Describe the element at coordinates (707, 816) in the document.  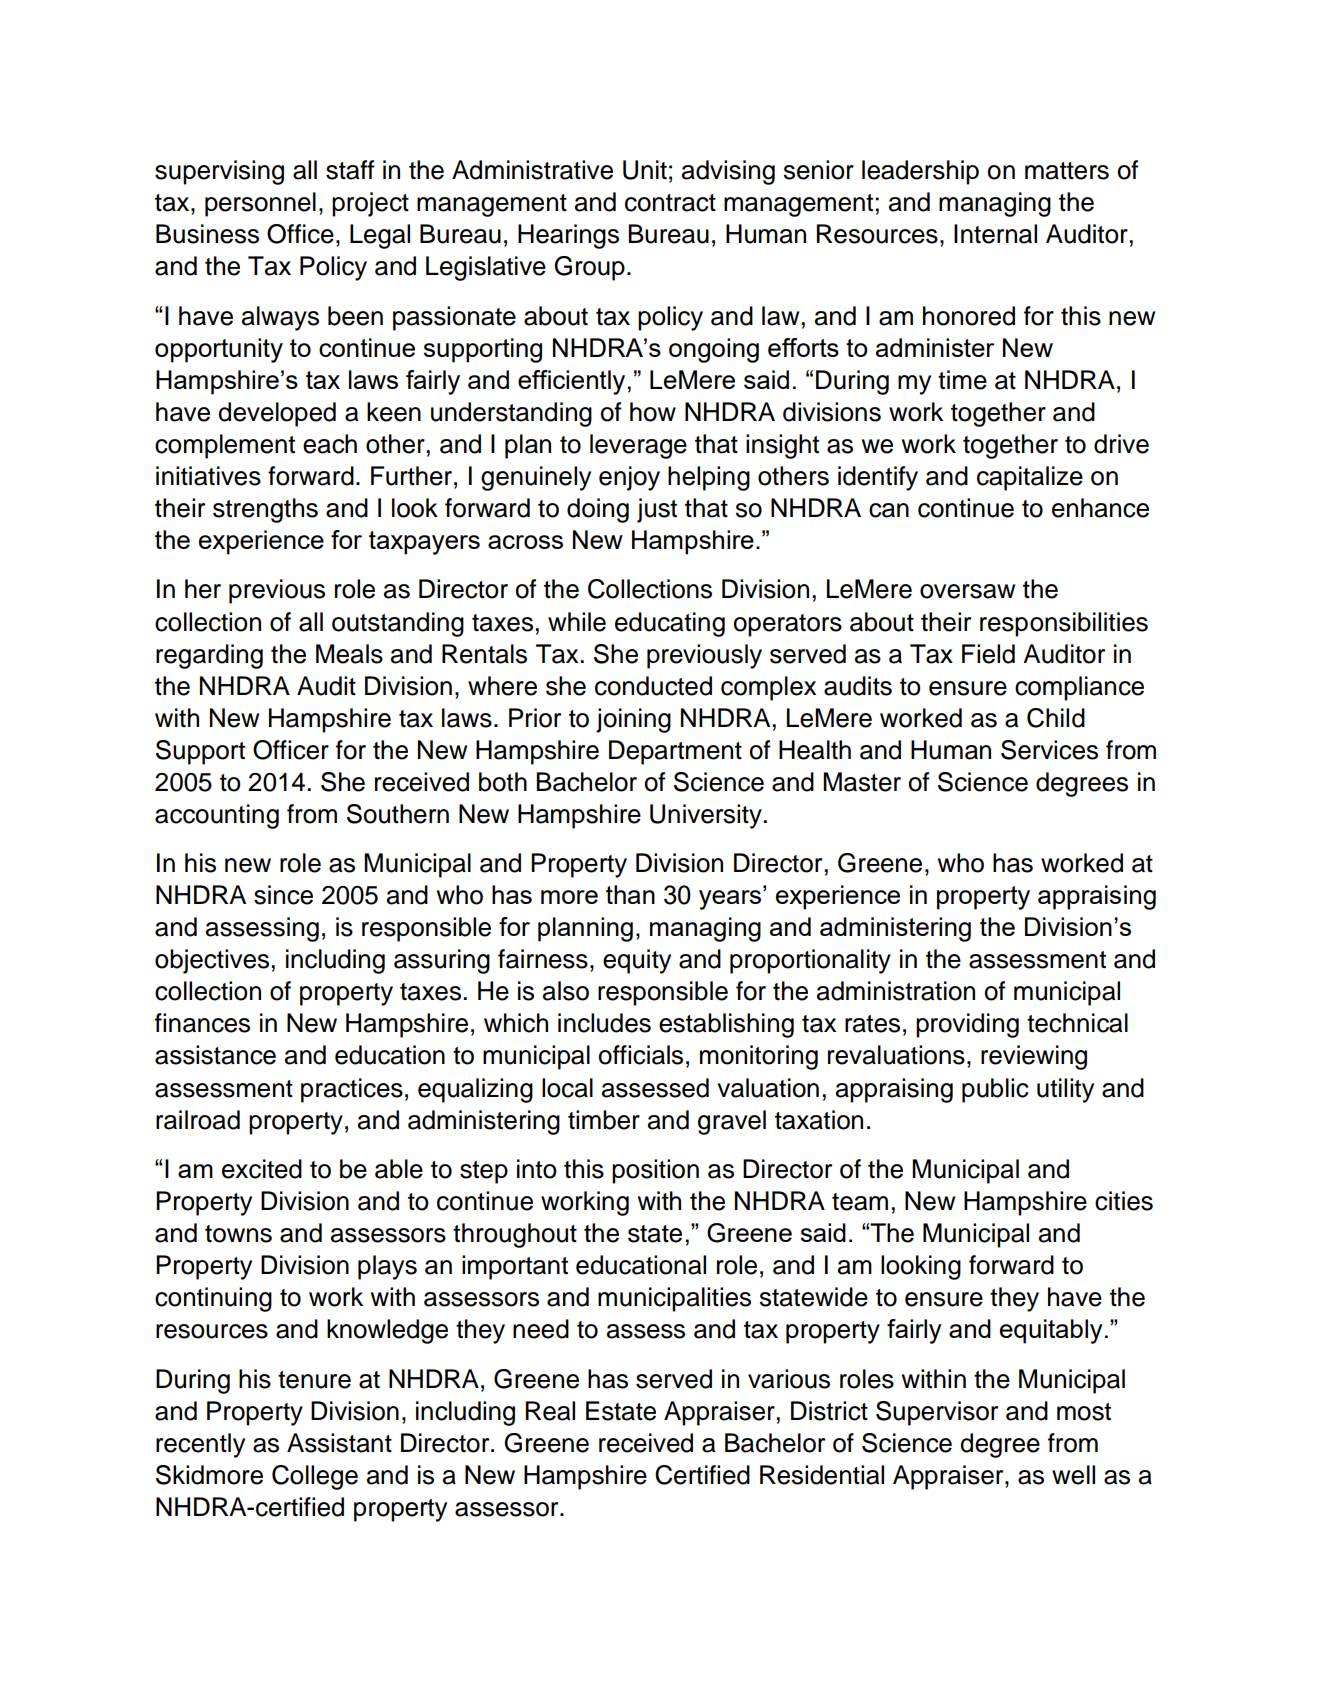
I see `University` at that location.
